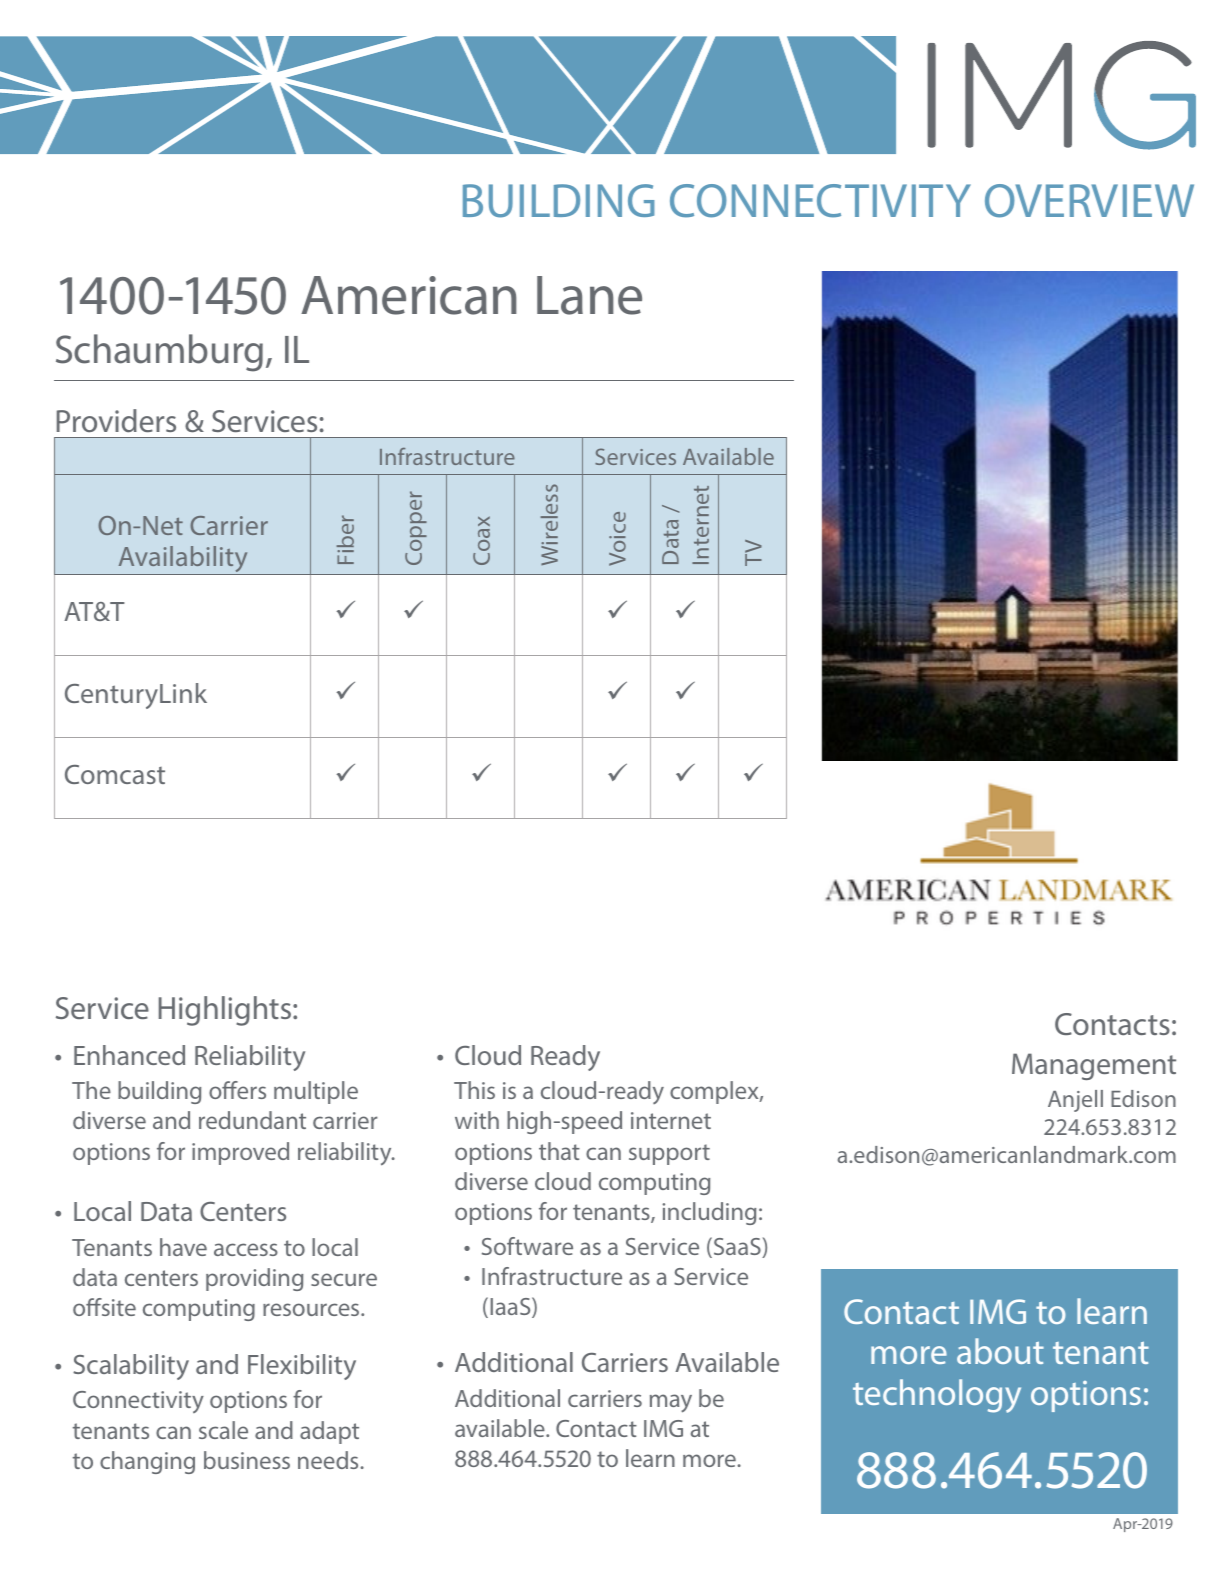 The height and width of the page is (1595, 1232). Describe the element at coordinates (183, 560) in the page. I see `Availability` at that location.
